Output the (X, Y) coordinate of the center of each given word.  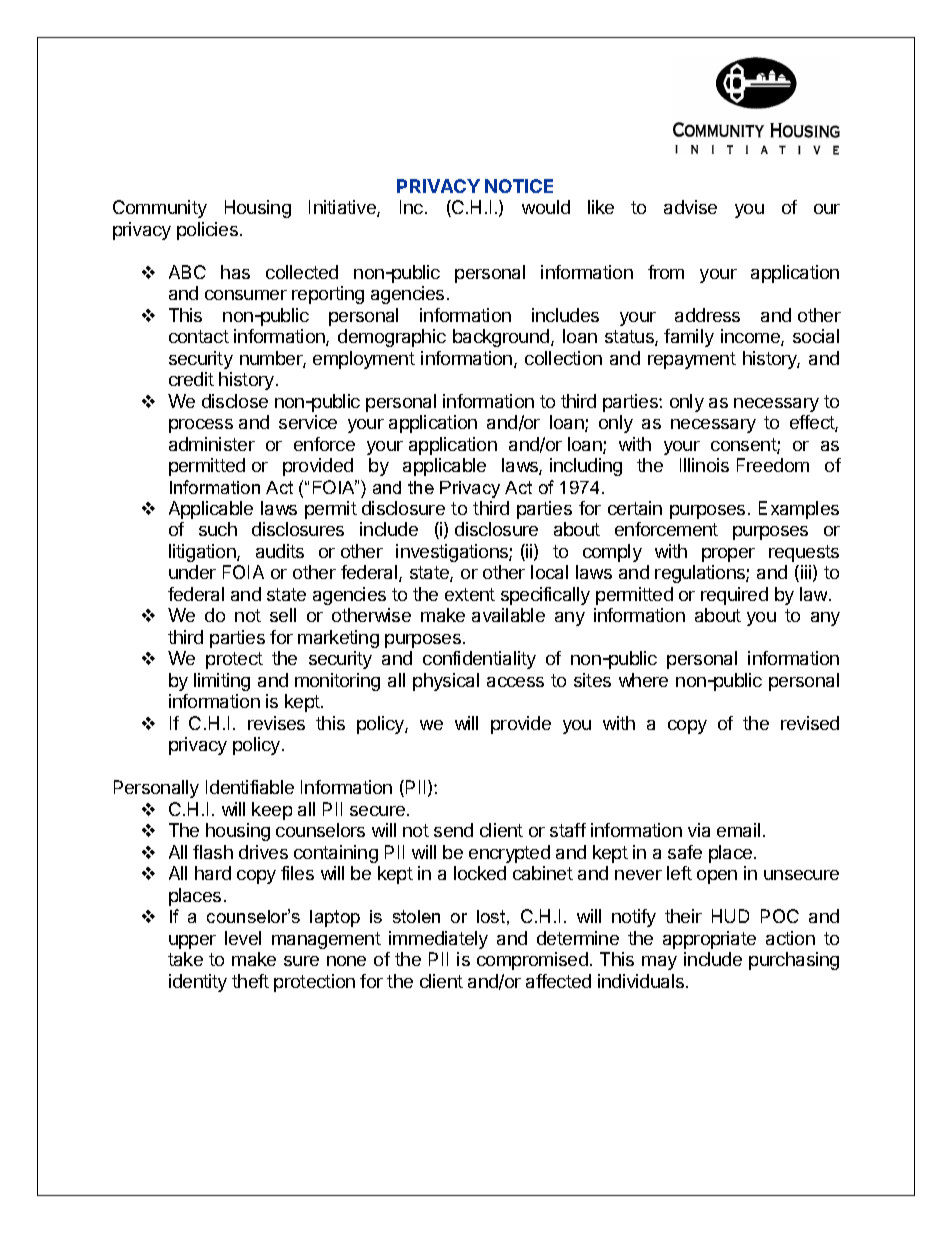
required (734, 596)
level (243, 938)
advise (690, 207)
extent (470, 594)
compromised (532, 961)
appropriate (709, 940)
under (192, 572)
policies (207, 231)
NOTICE (519, 186)
